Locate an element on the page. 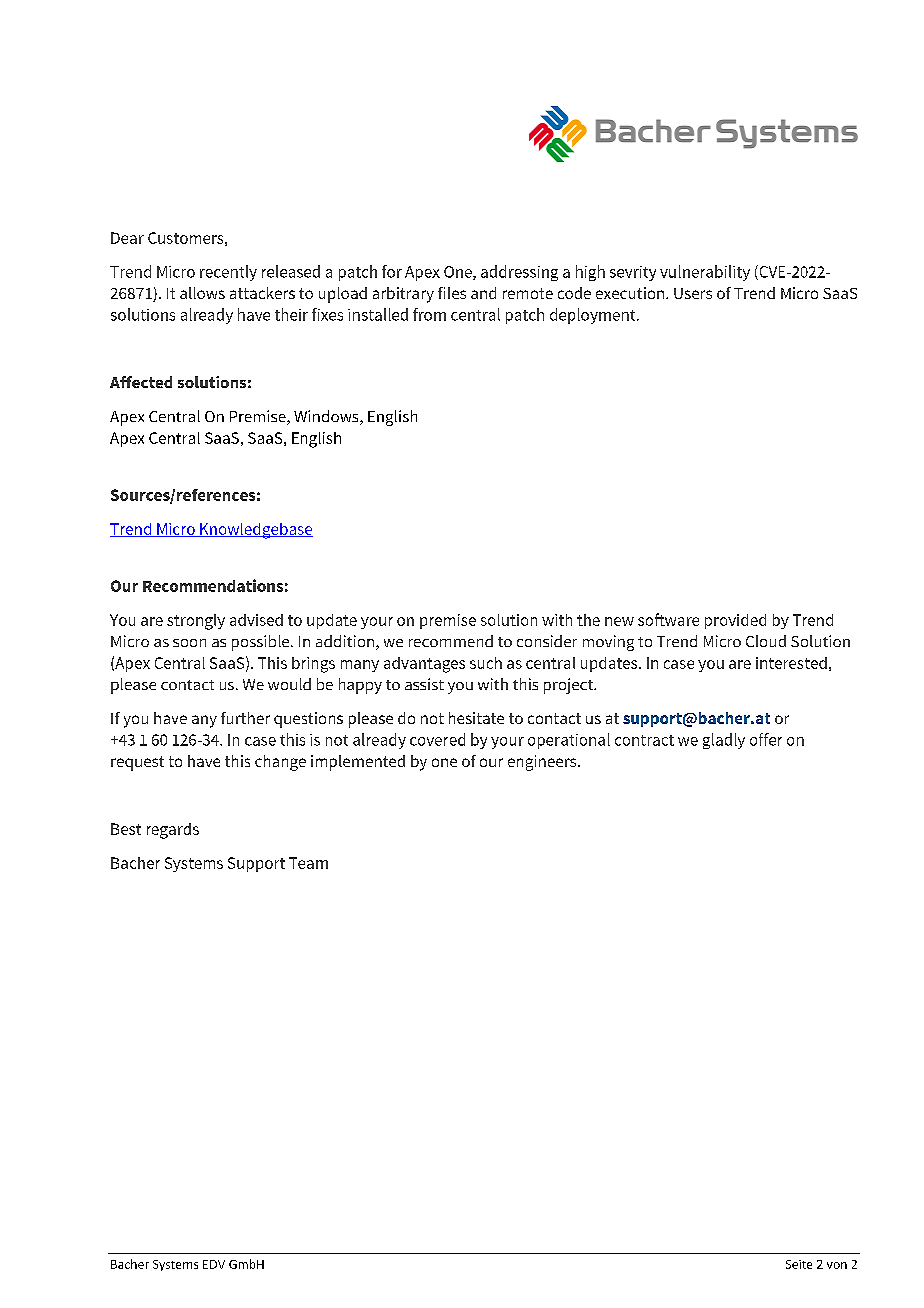 Image resolution: width=924 pixels, height=1308 pixels. regards is located at coordinates (173, 831).
